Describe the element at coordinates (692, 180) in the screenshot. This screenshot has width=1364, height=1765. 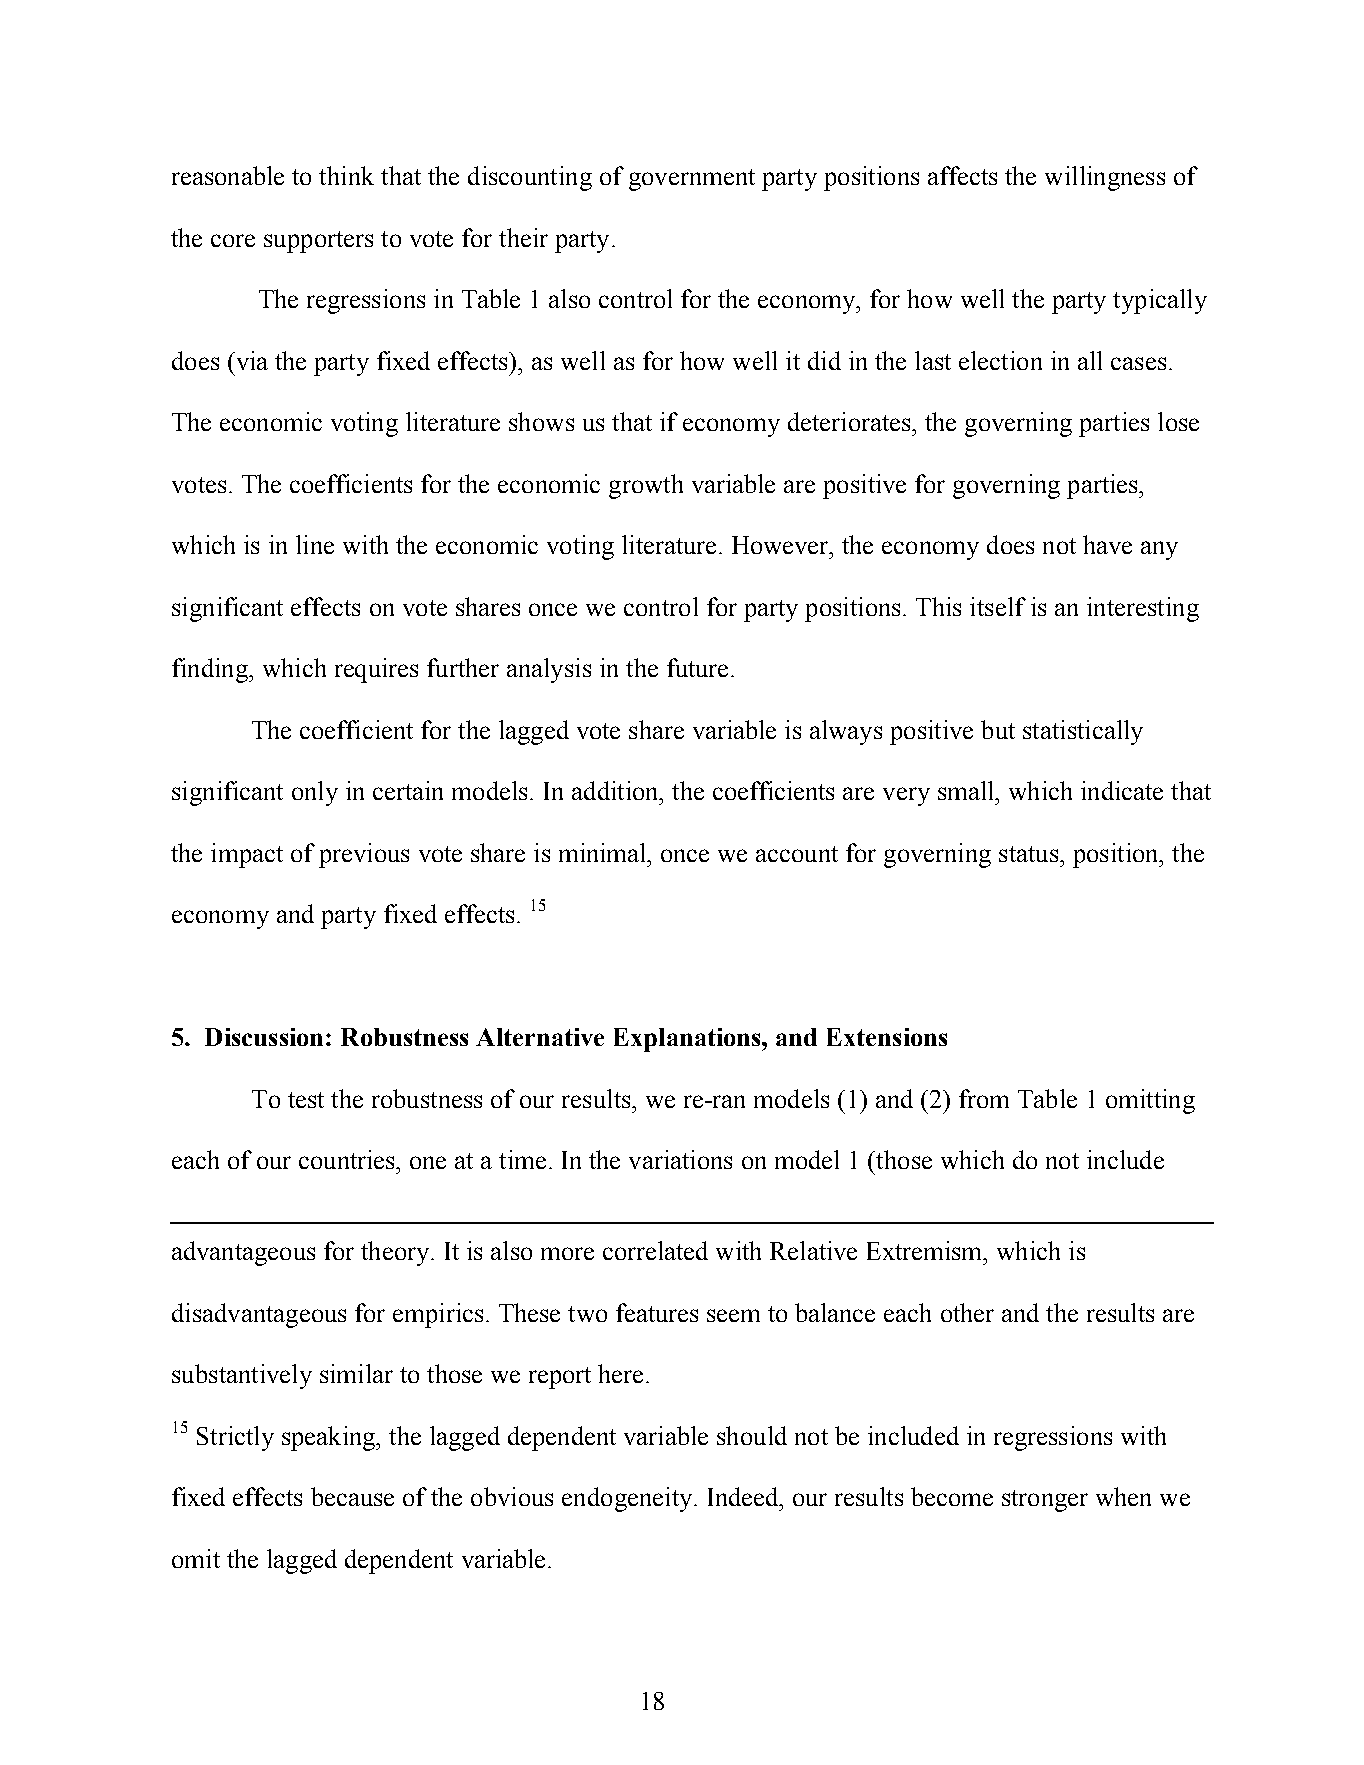
I see `government` at that location.
